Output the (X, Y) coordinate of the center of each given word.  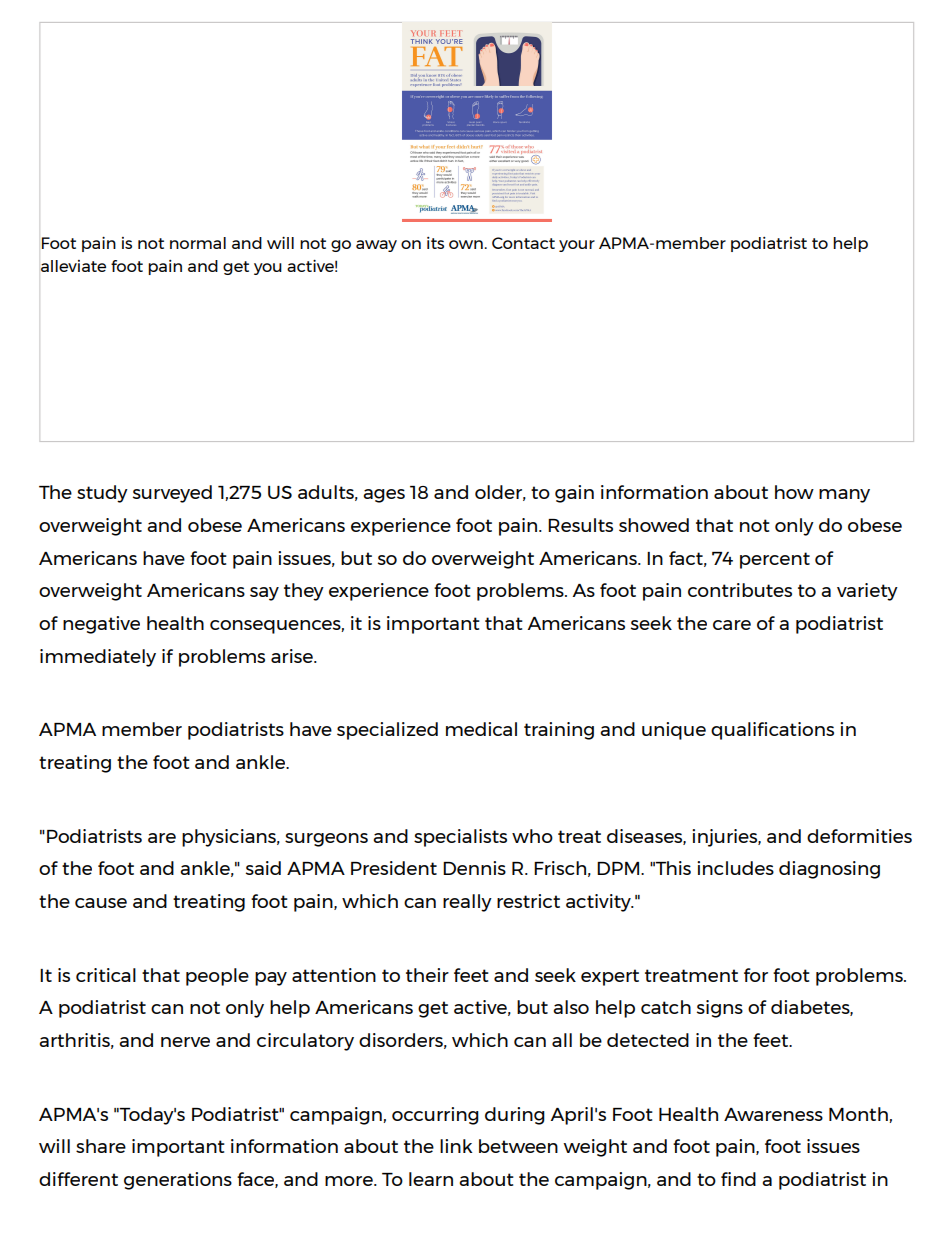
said (263, 868)
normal (198, 243)
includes (735, 868)
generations (178, 1181)
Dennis (474, 868)
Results (580, 525)
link (456, 1146)
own (466, 244)
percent (775, 560)
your (577, 246)
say (264, 594)
